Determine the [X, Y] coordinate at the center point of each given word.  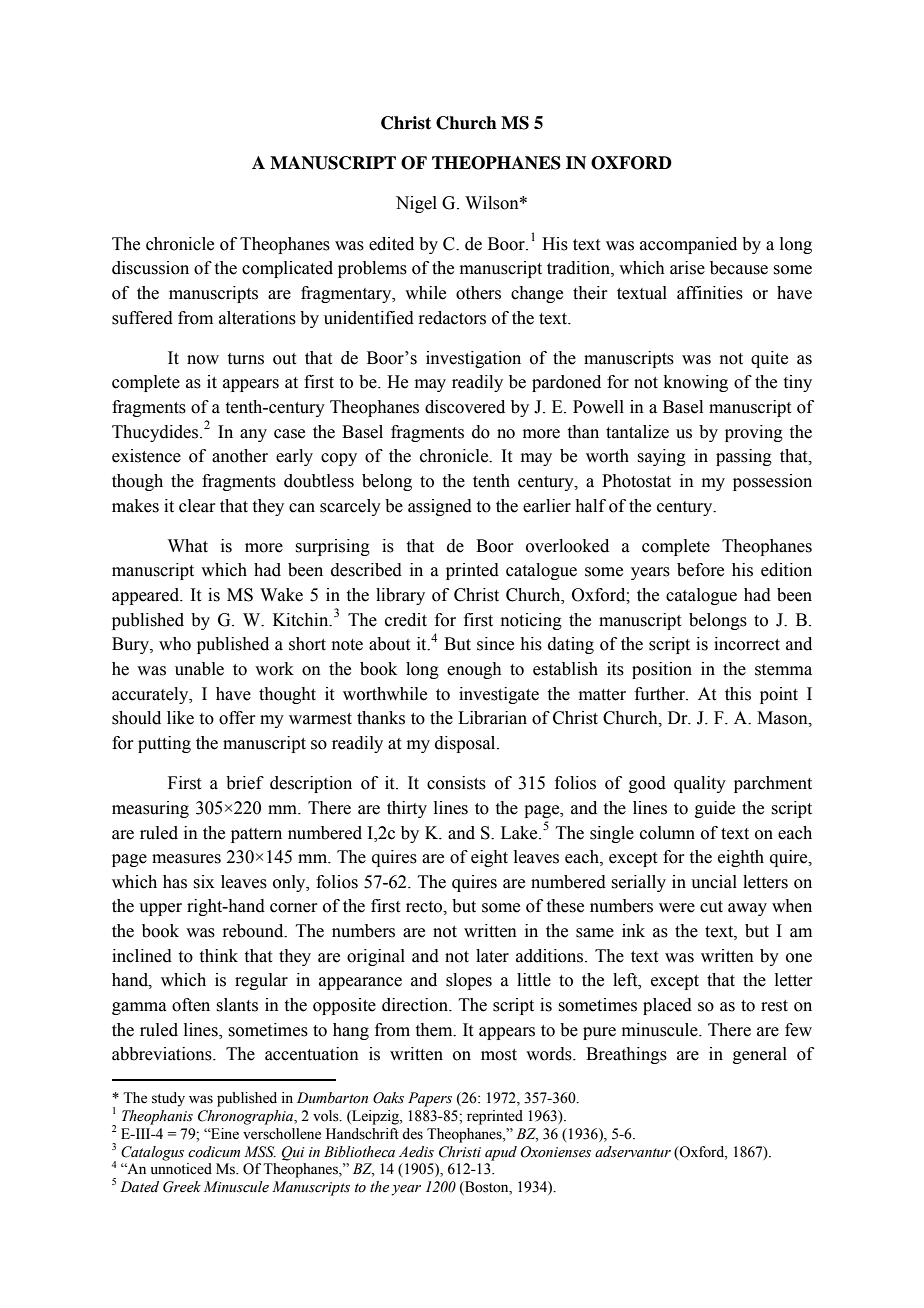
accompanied [688, 245]
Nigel [416, 204]
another [240, 456]
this [738, 694]
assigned [440, 507]
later [492, 956]
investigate [499, 695]
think [219, 956]
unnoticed [181, 1169]
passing [744, 457]
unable [199, 669]
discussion [150, 268]
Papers [430, 1099]
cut [711, 907]
